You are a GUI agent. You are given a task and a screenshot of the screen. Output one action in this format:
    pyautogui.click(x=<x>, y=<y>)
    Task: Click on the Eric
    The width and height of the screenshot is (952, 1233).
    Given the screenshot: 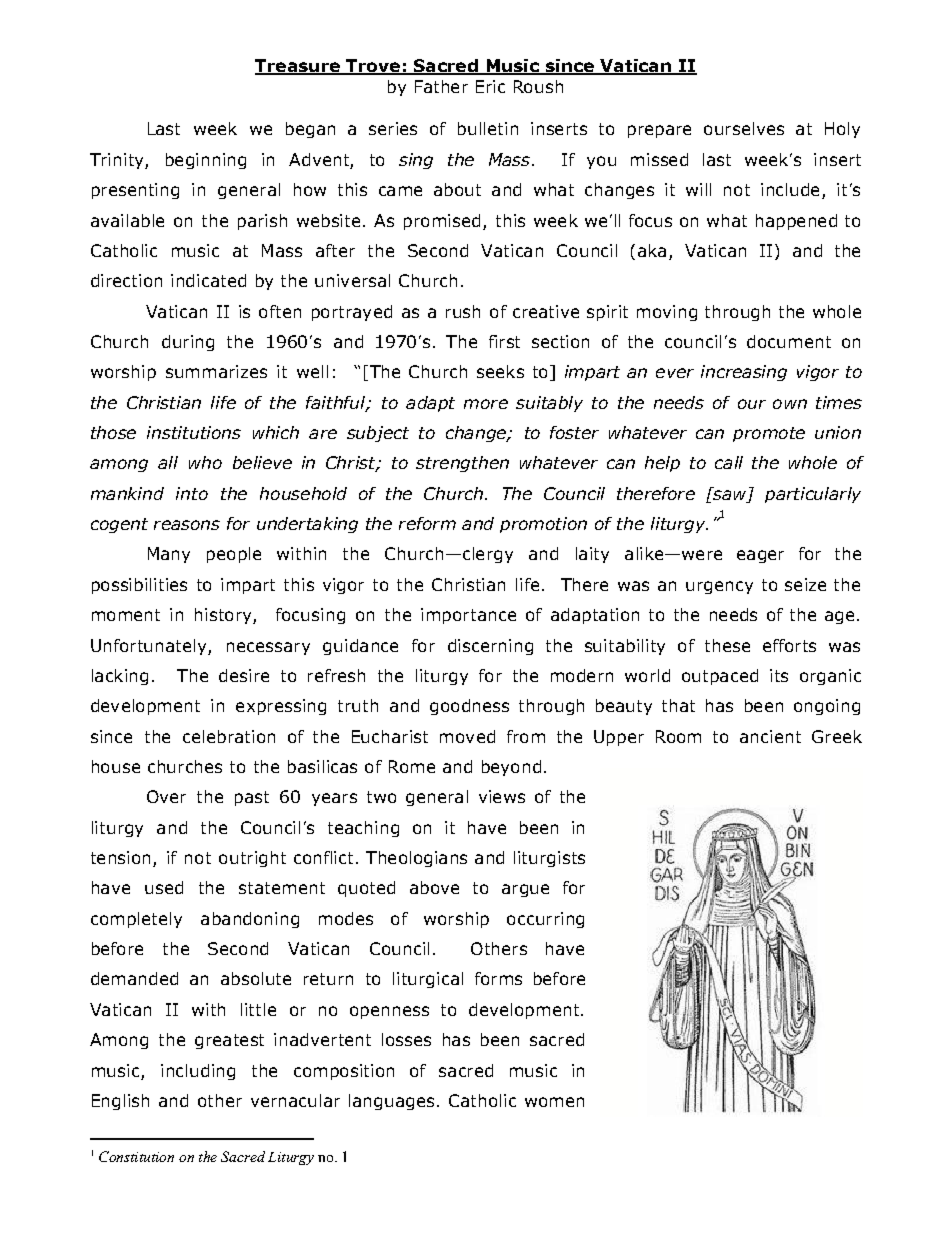 What is the action you would take?
    pyautogui.click(x=490, y=86)
